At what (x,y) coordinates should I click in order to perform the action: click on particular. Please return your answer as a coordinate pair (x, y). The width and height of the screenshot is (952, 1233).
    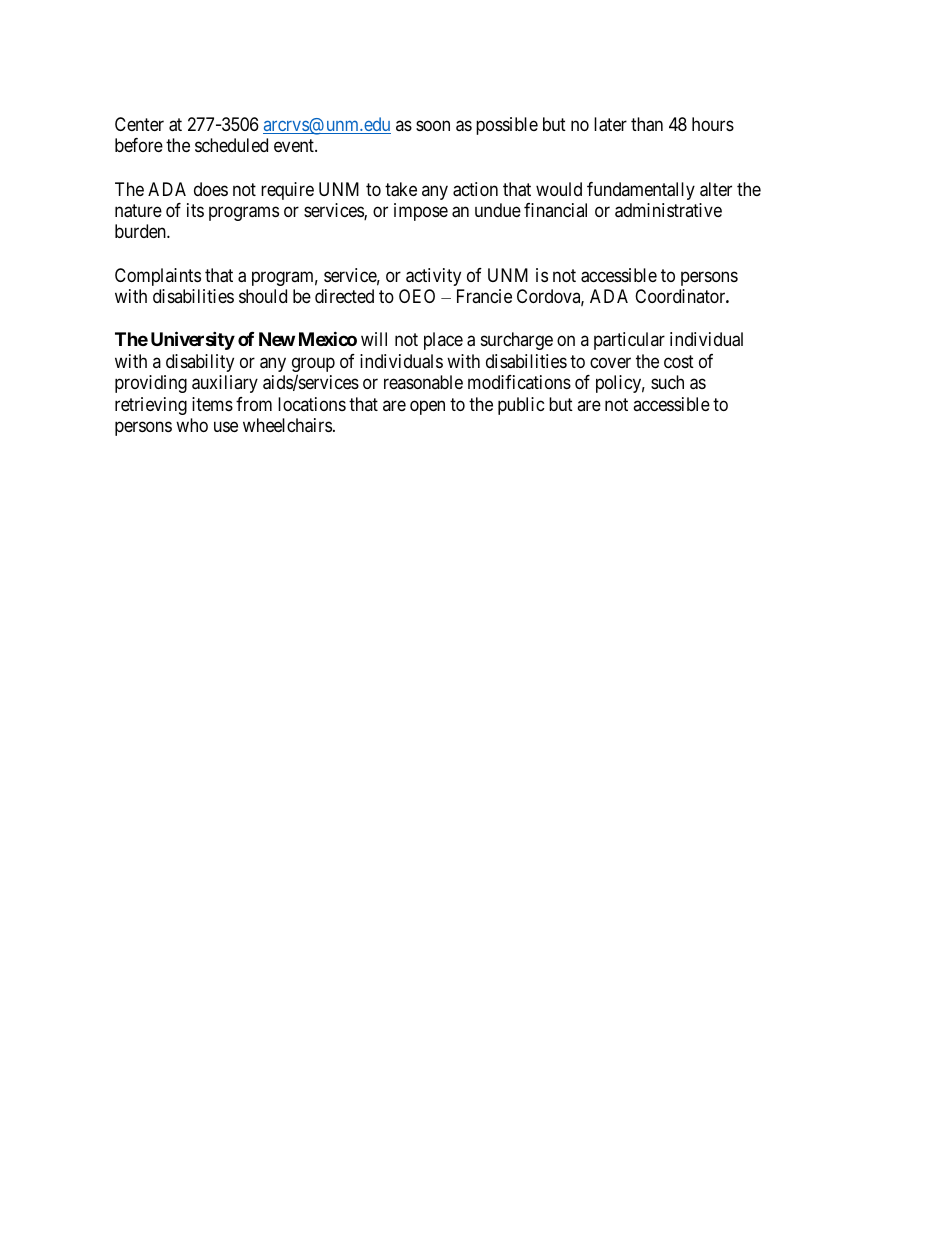
    Looking at the image, I should click on (629, 341).
